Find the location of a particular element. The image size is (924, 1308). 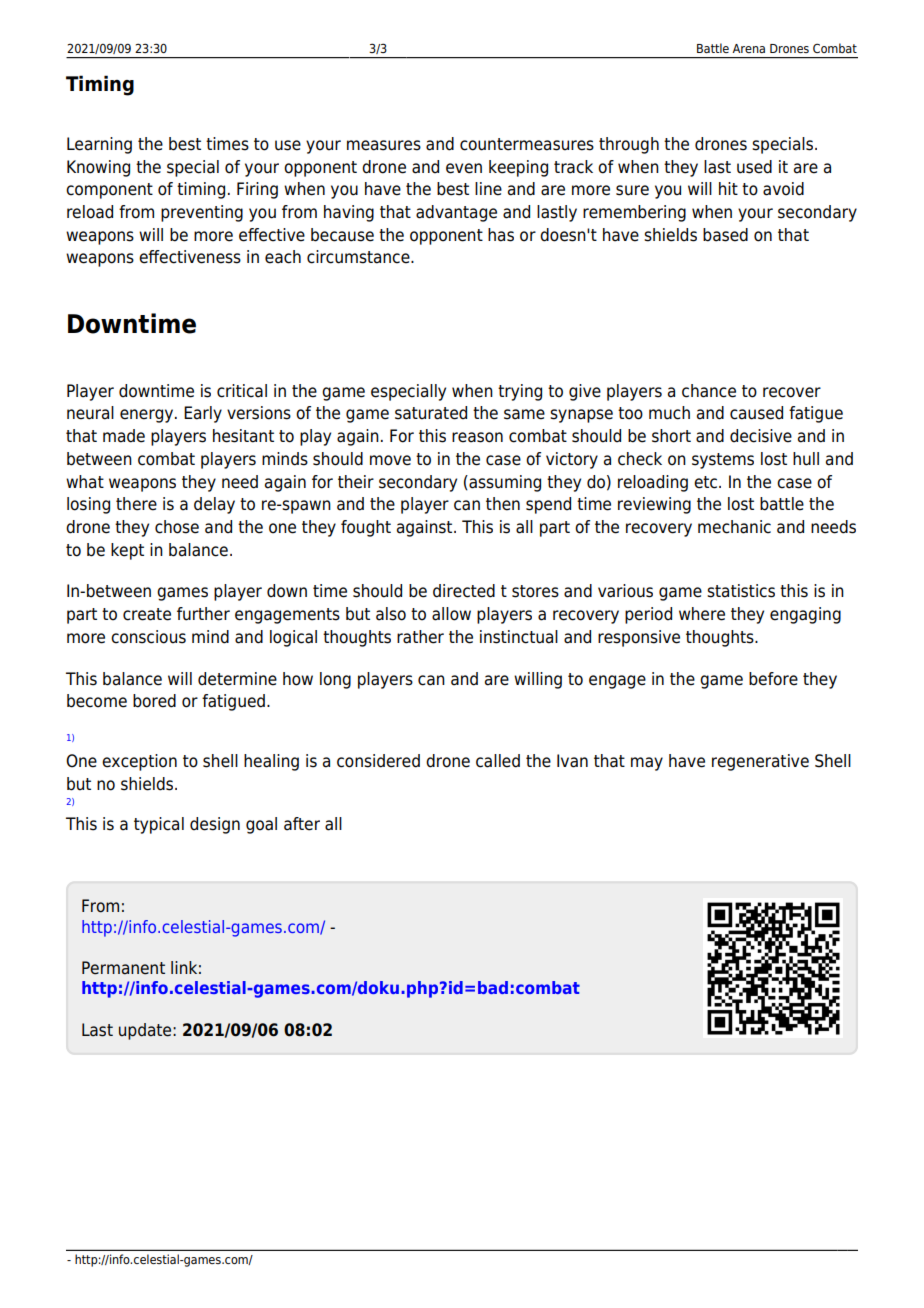

keeping is located at coordinates (518, 168).
